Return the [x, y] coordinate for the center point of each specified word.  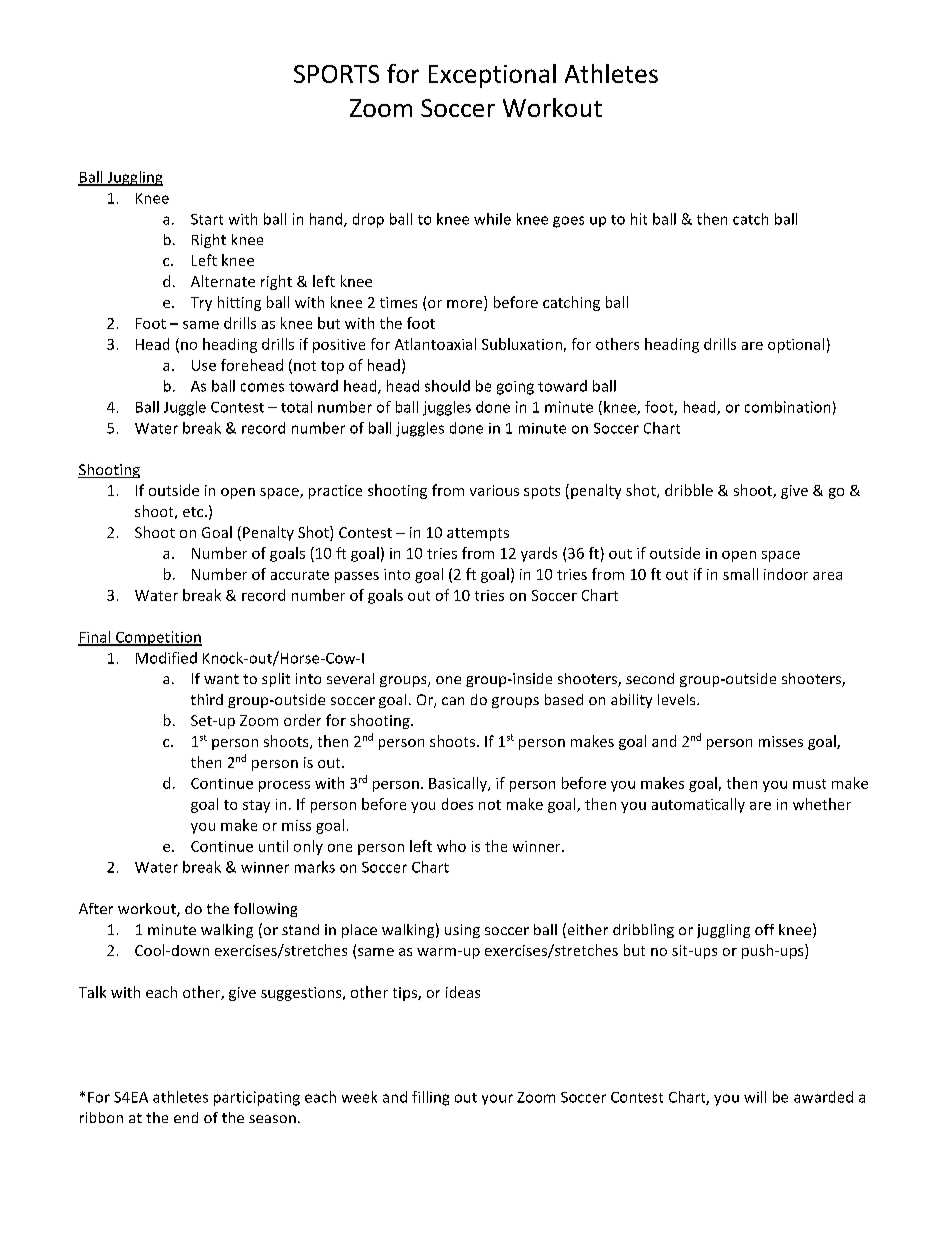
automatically [698, 805]
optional [796, 345]
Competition [158, 638]
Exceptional [492, 76]
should [447, 386]
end [186, 1117]
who [451, 846]
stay [256, 806]
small [740, 574]
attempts [478, 534]
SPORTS [336, 74]
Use [204, 365]
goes [568, 222]
